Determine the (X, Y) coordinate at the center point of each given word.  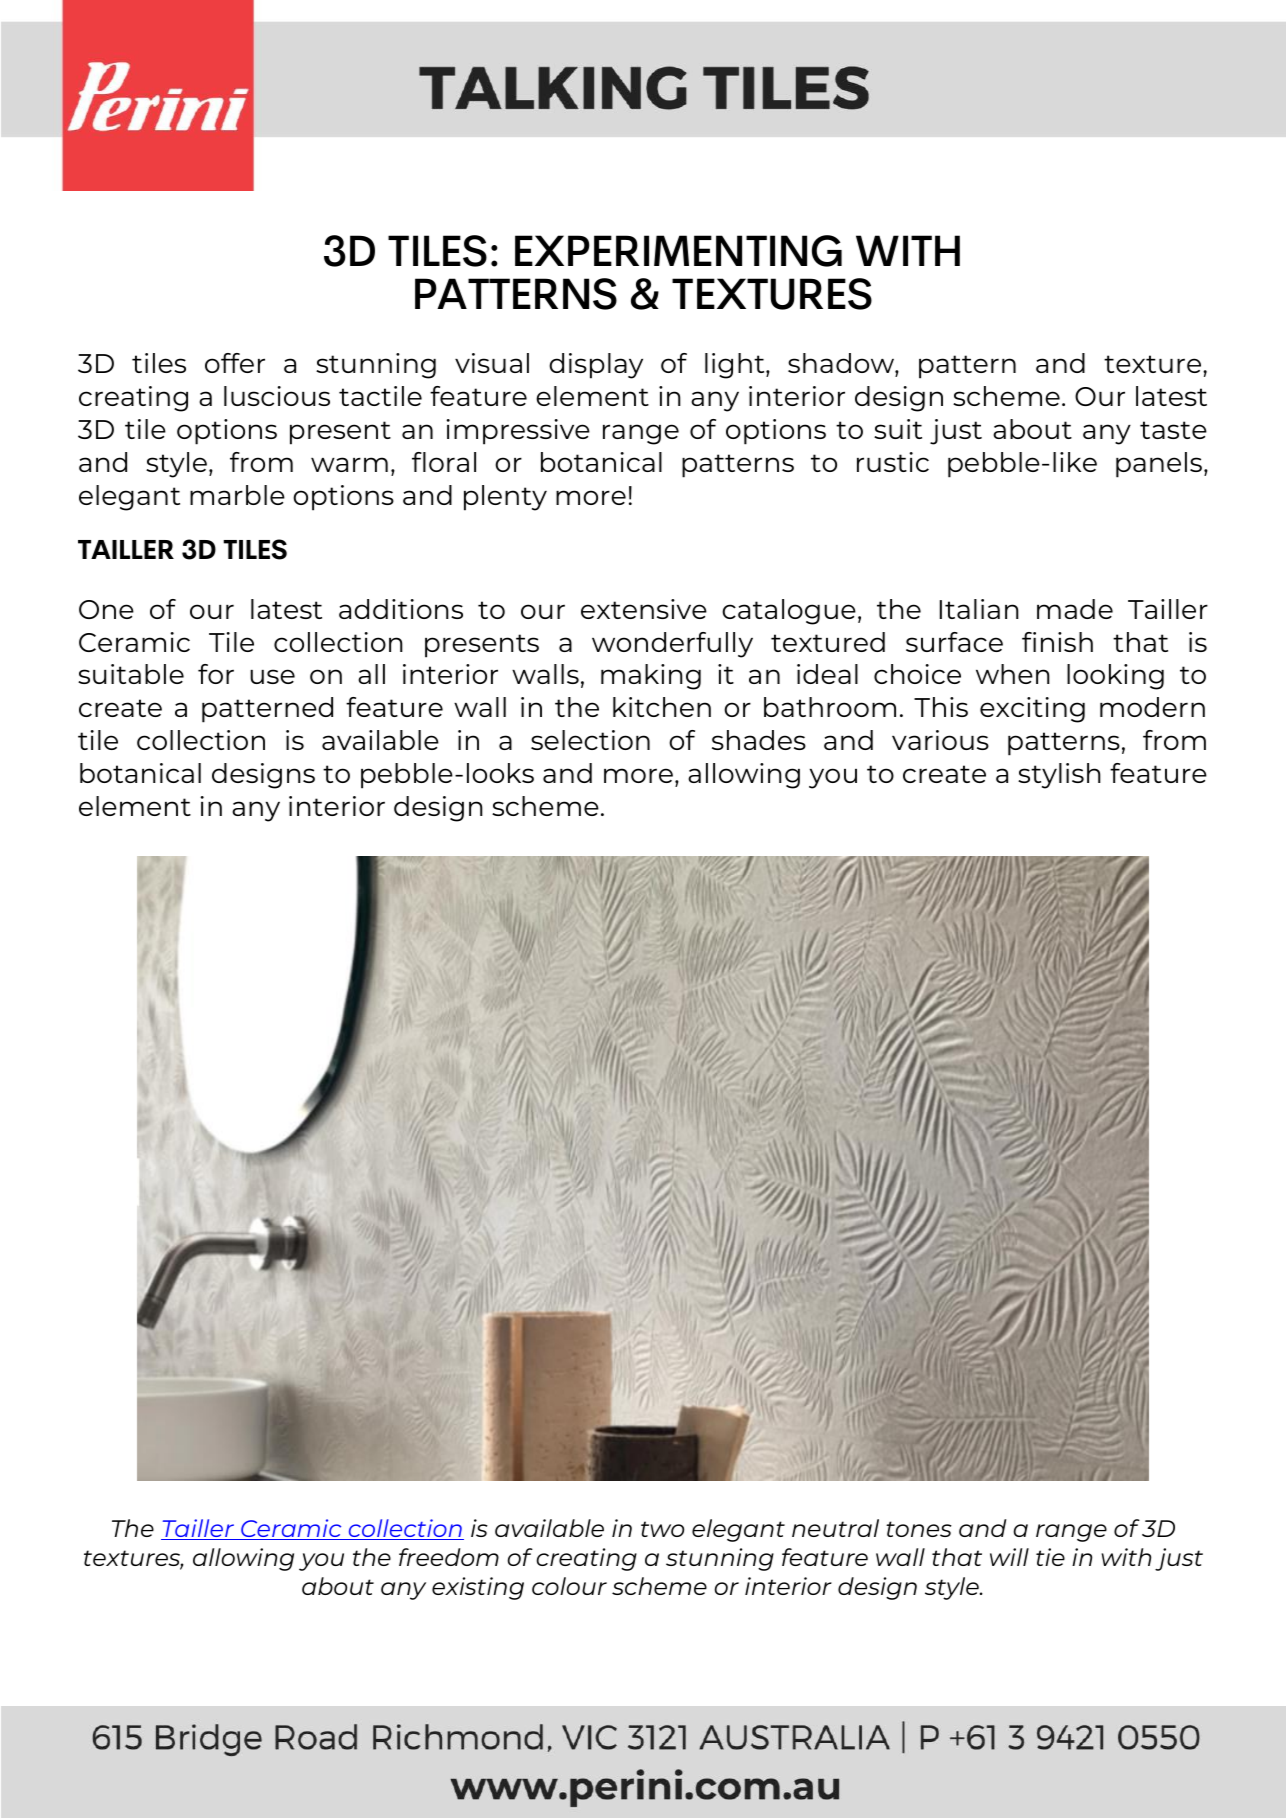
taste (1173, 430)
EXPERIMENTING (678, 251)
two (662, 1529)
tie (1050, 1557)
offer (235, 363)
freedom (449, 1557)
